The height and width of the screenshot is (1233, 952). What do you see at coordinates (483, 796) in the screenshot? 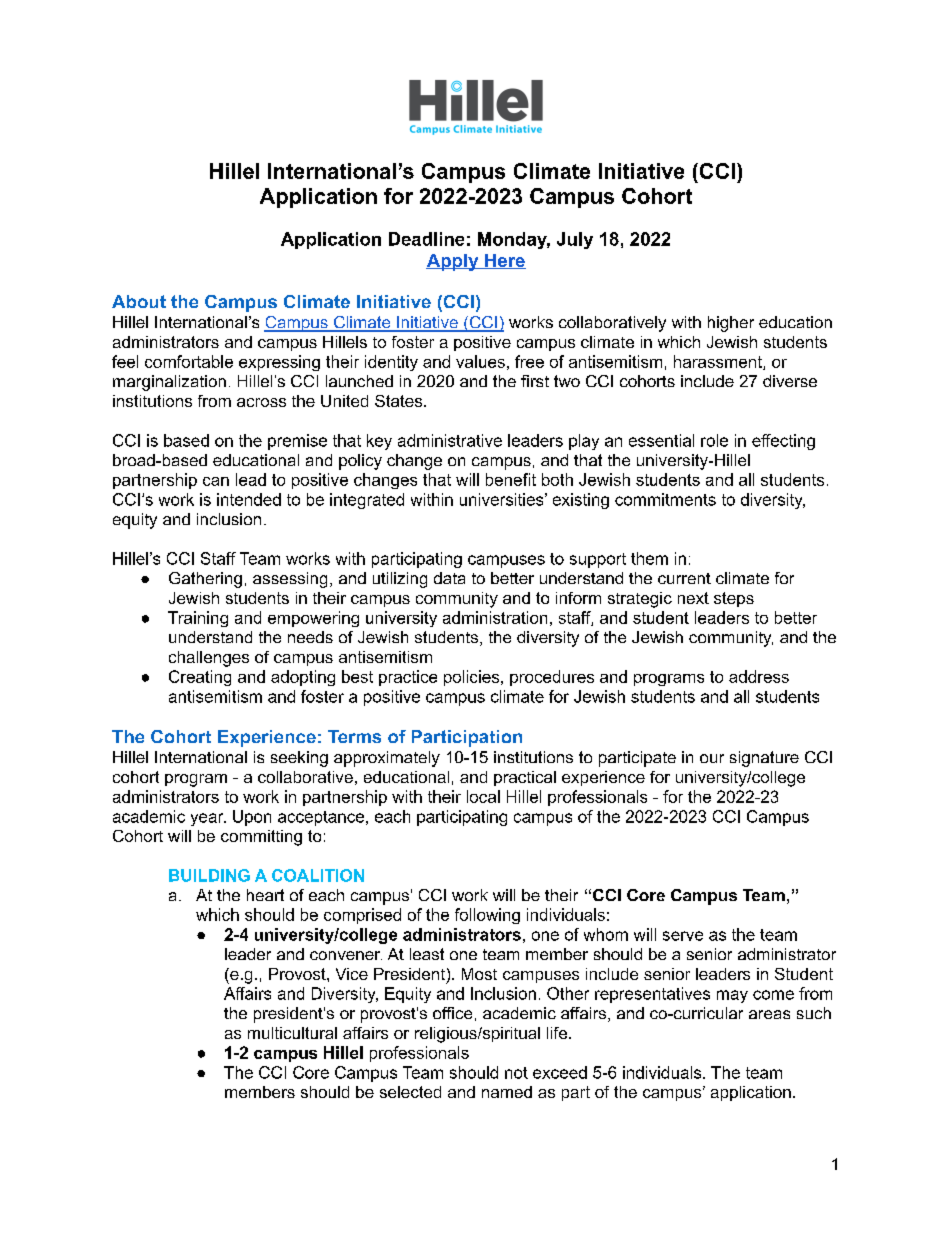
I see `local` at bounding box center [483, 796].
